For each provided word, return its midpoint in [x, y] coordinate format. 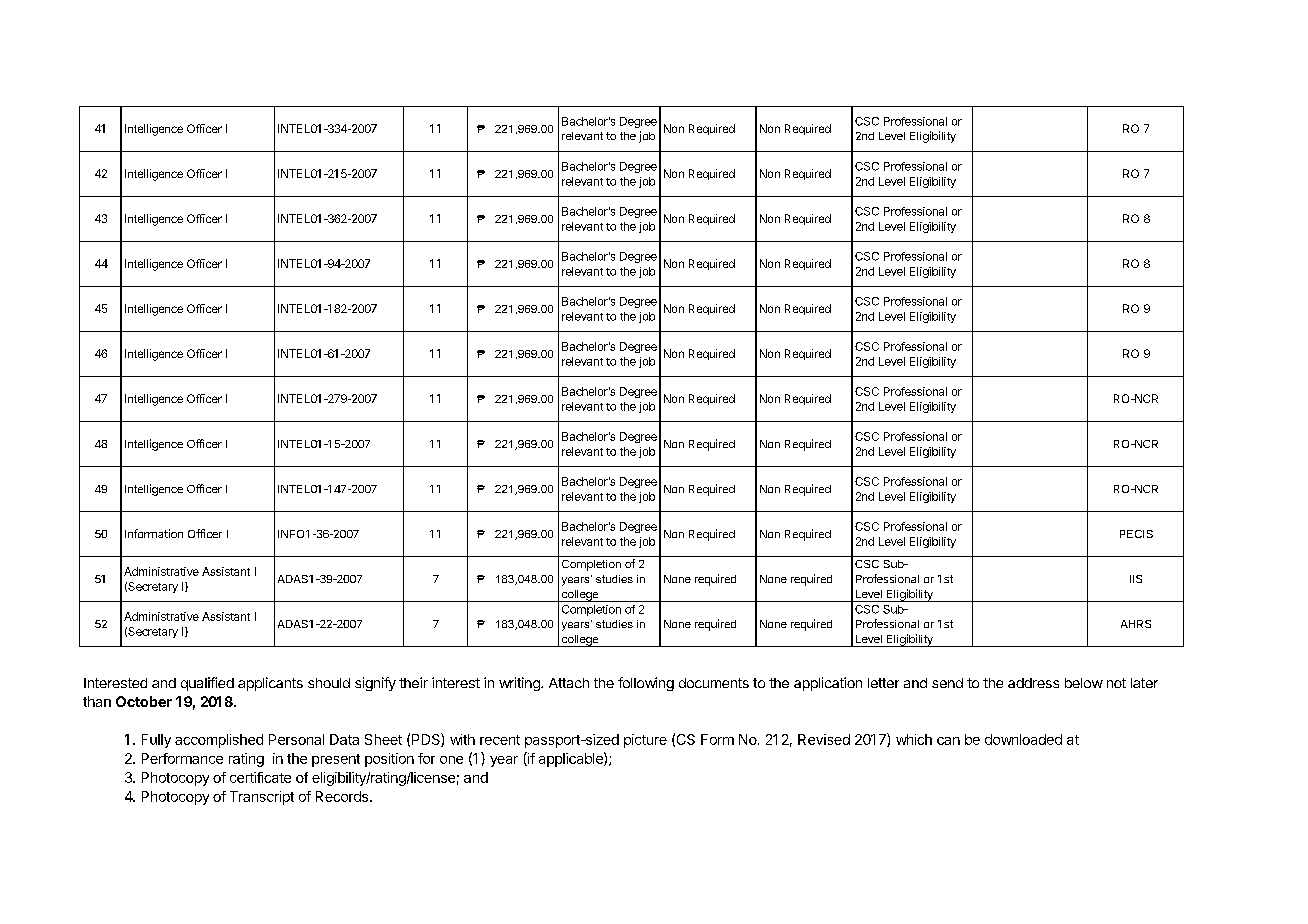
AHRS [1136, 624]
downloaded [1023, 739]
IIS [1136, 579]
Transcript [262, 798]
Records [343, 796]
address [1033, 683]
